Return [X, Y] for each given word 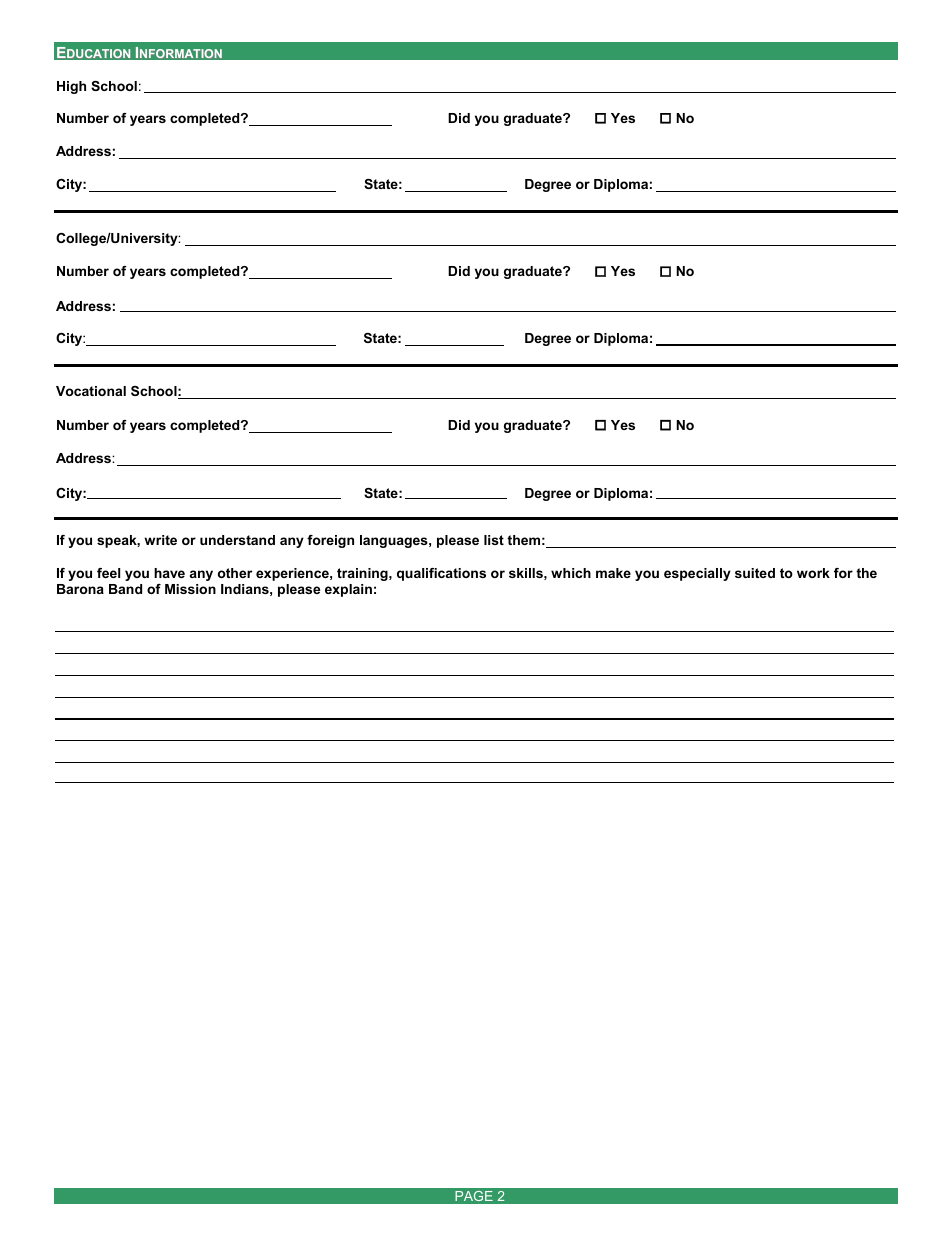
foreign [330, 541]
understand [237, 540]
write [160, 540]
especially [697, 574]
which [571, 573]
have [169, 573]
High [71, 87]
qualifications [441, 574]
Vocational [91, 391]
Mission [190, 589]
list [494, 540]
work [813, 573]
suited [755, 573]
